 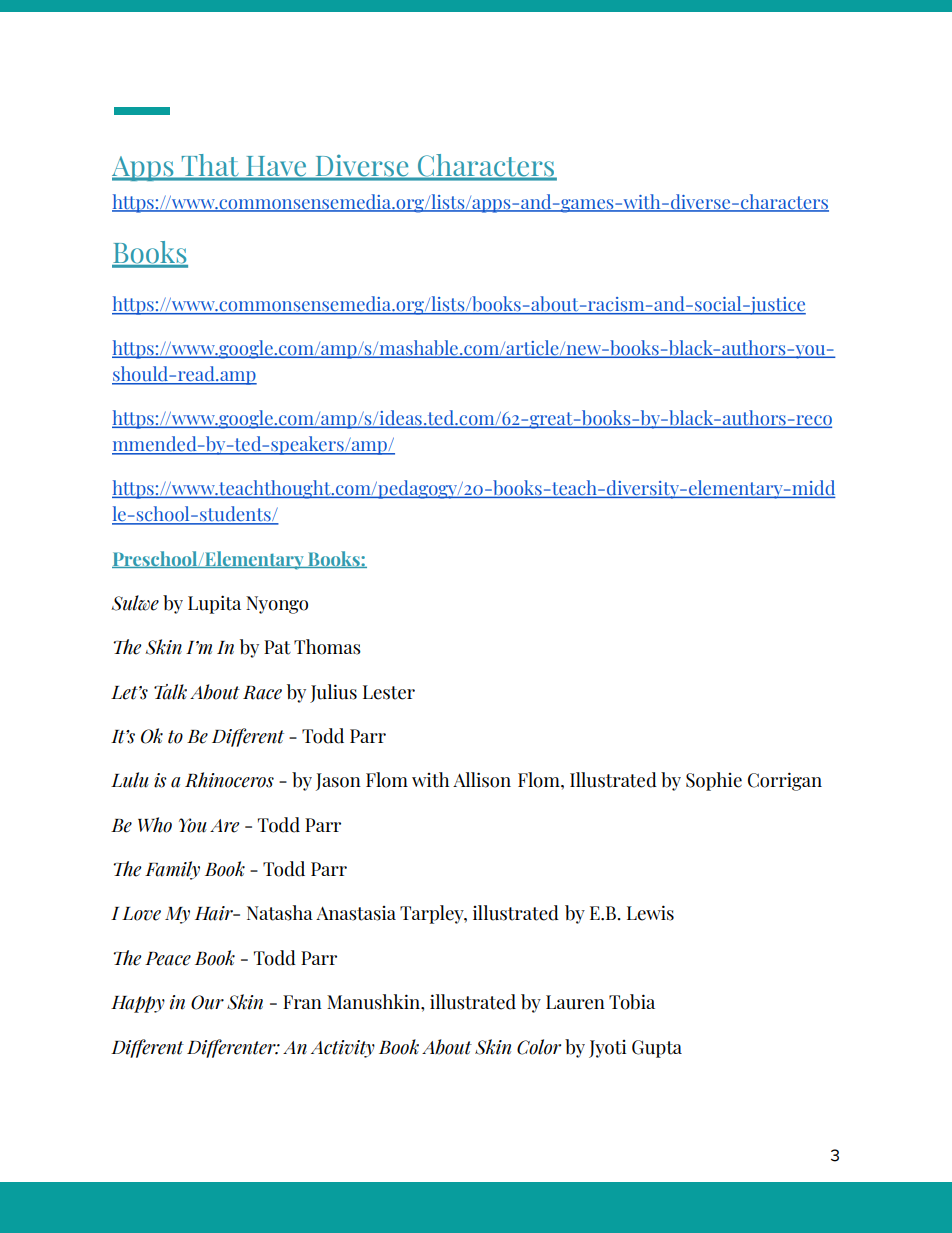 I want to click on Have, so click(x=276, y=167).
